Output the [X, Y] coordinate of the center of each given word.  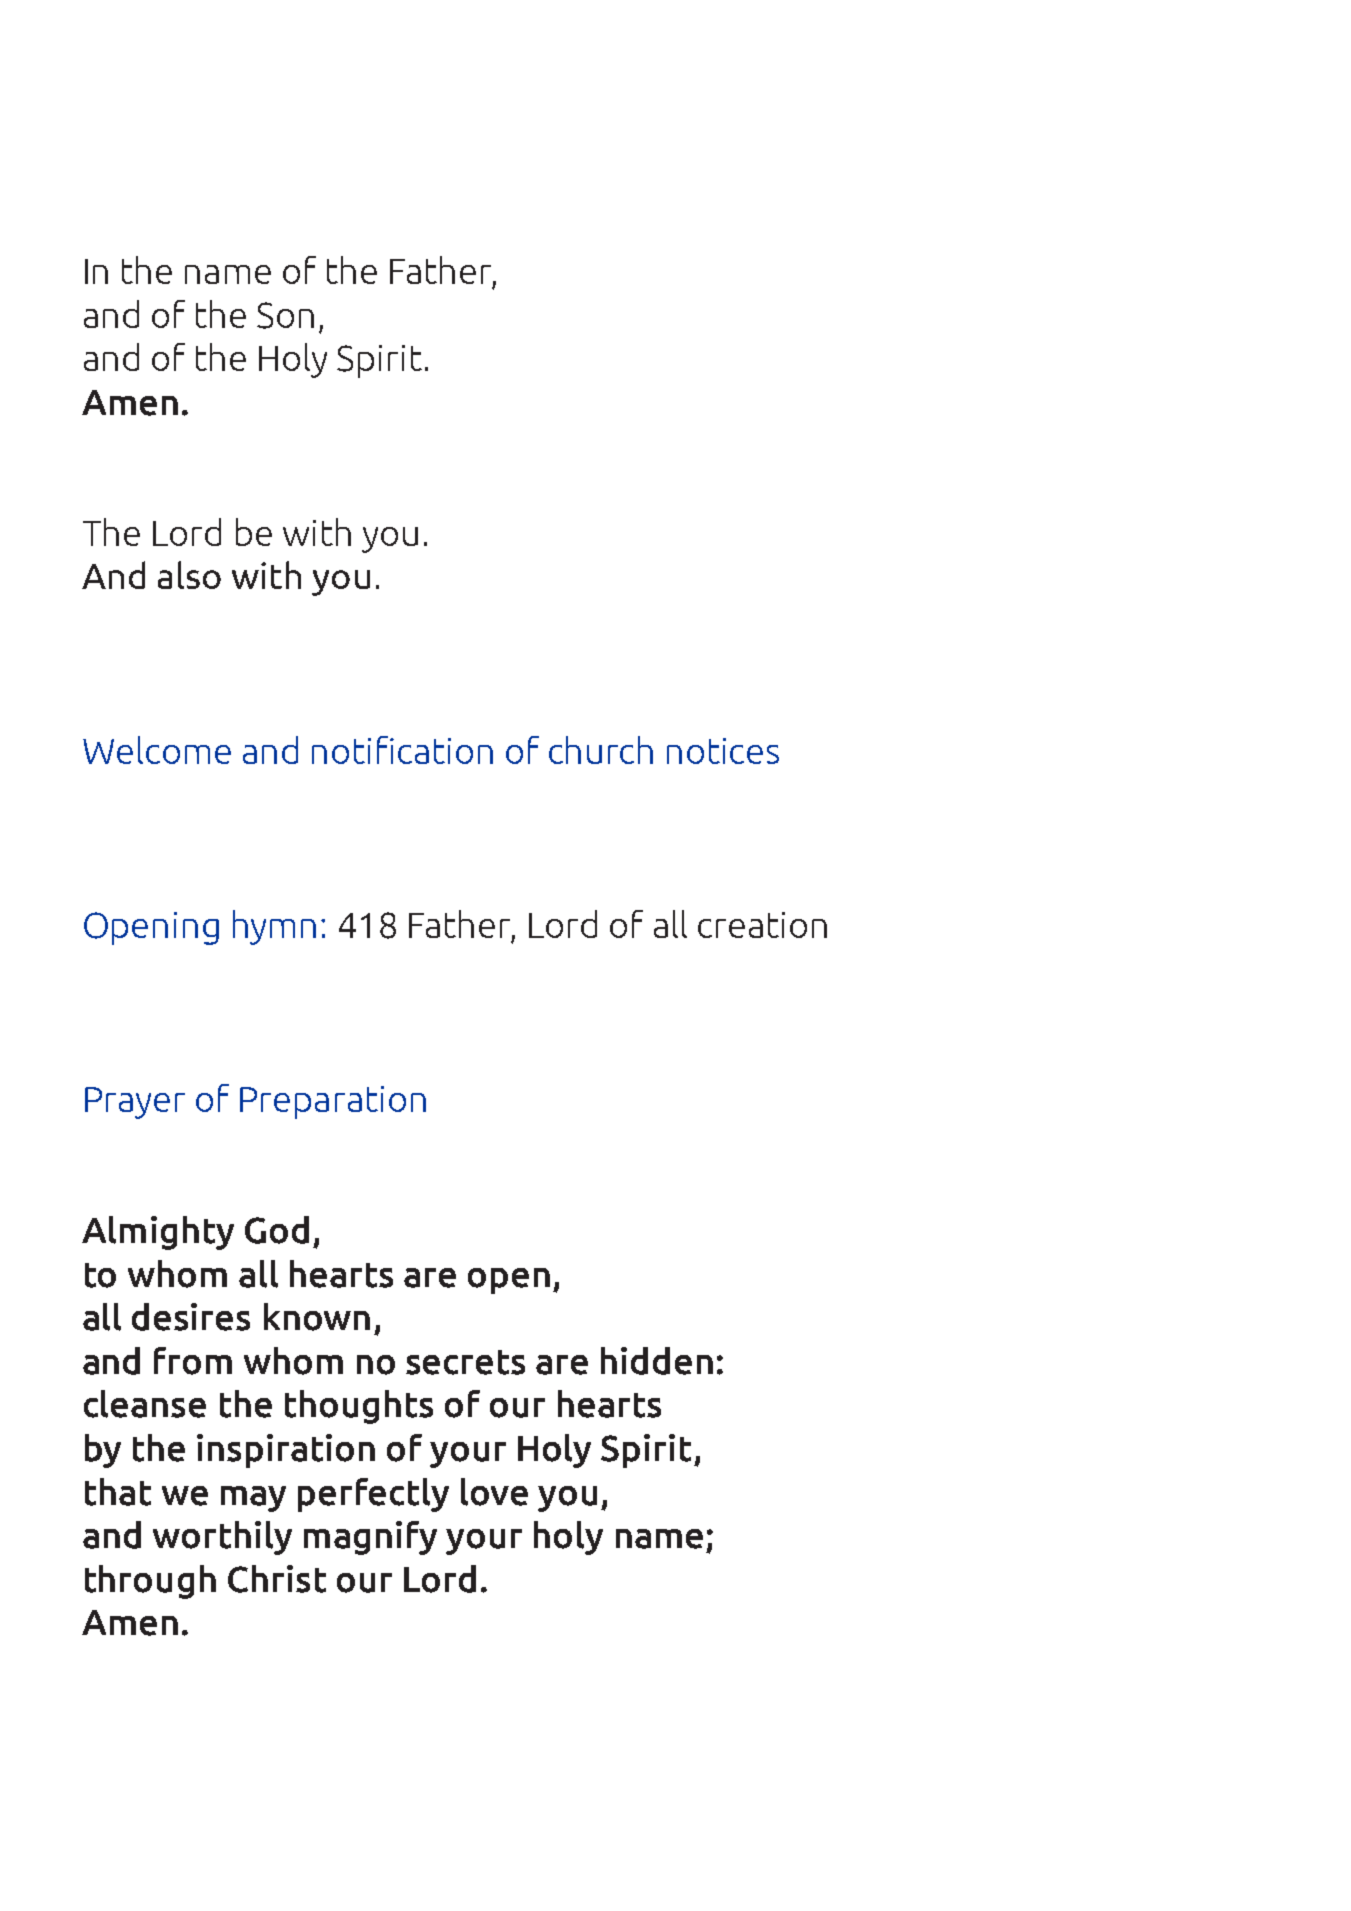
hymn [274, 927]
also [189, 575]
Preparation [333, 1102]
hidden [657, 1361]
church [601, 750]
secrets [465, 1362]
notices [723, 751]
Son [285, 315]
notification [402, 750]
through [150, 1582]
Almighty [158, 1233]
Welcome [157, 750]
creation [762, 925]
